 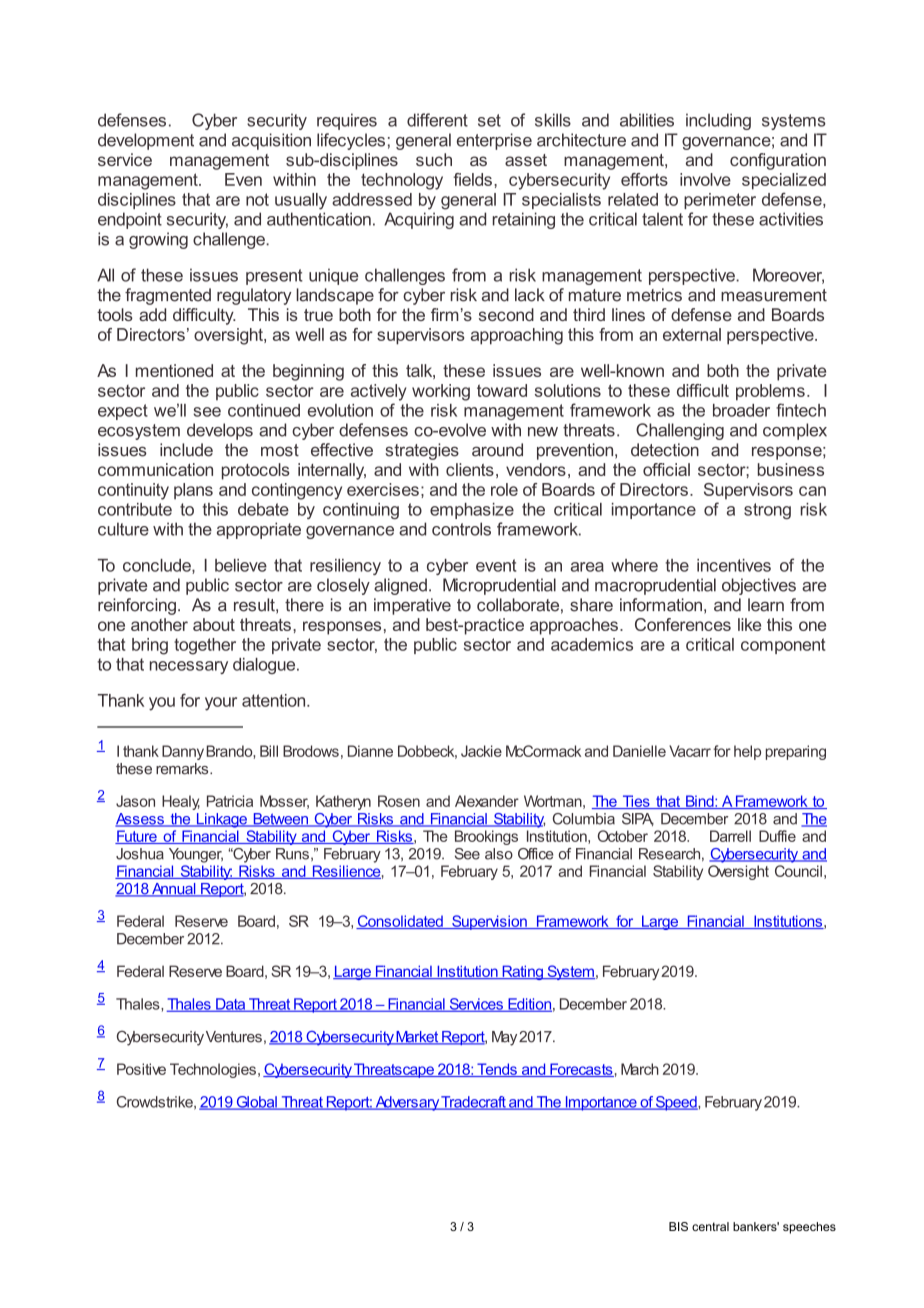 What do you see at coordinates (146, 141) in the screenshot?
I see `development` at bounding box center [146, 141].
